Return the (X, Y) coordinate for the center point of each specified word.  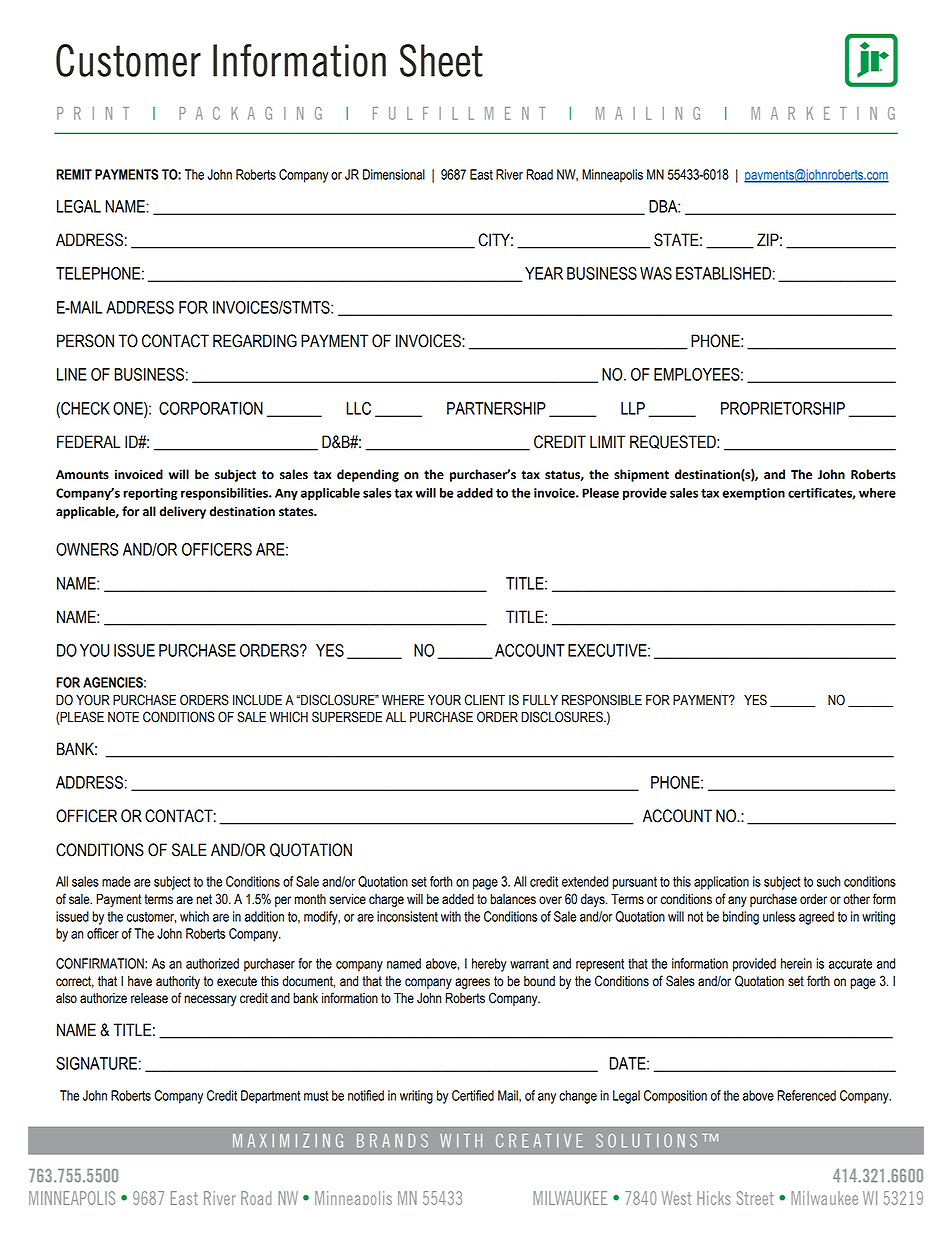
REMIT (74, 174)
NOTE (123, 717)
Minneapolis (612, 176)
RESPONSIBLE (602, 700)
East (481, 174)
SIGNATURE (96, 1063)
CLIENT (484, 700)
